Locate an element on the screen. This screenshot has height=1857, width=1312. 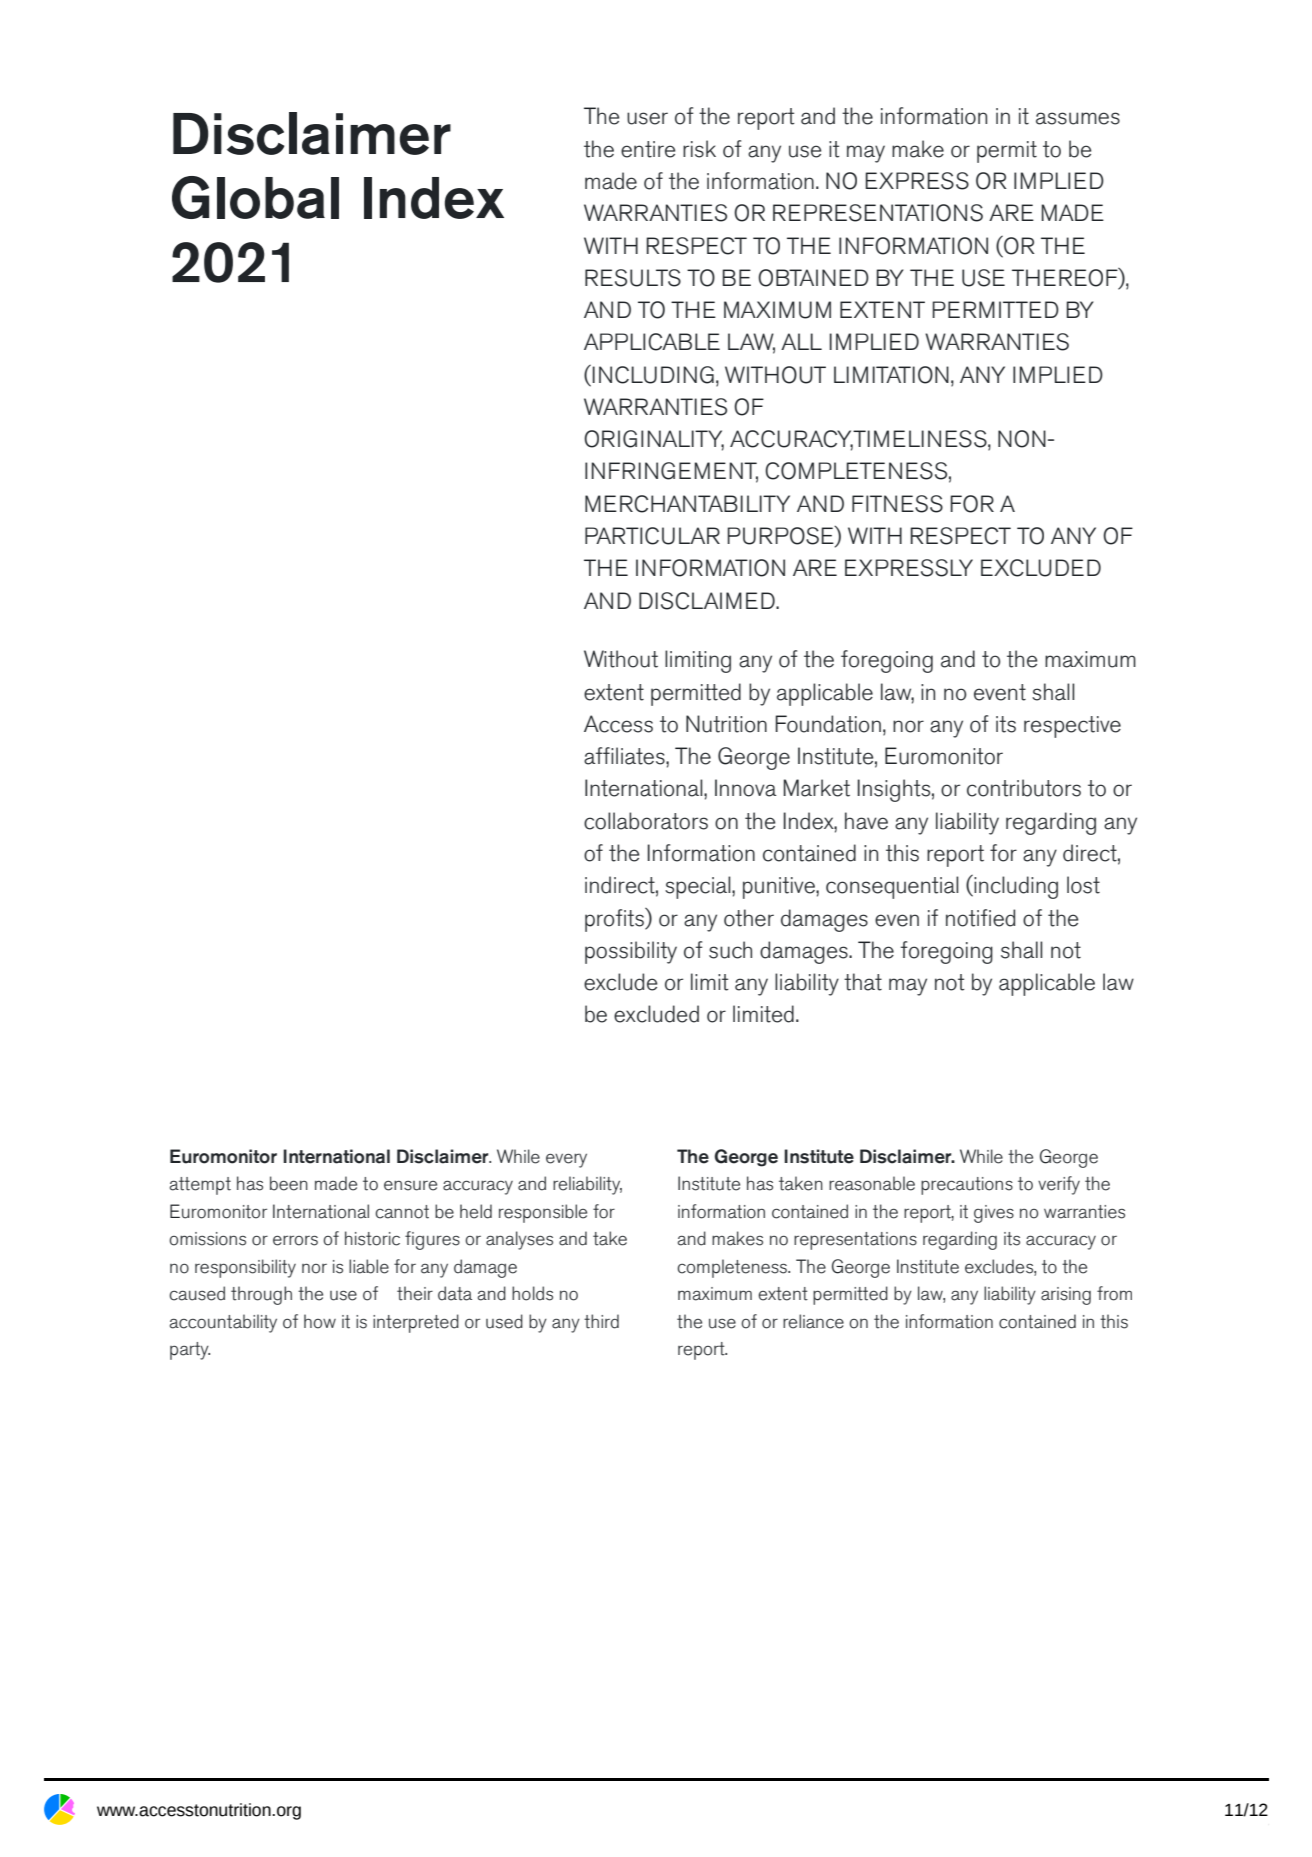
arising is located at coordinates (1066, 1296).
